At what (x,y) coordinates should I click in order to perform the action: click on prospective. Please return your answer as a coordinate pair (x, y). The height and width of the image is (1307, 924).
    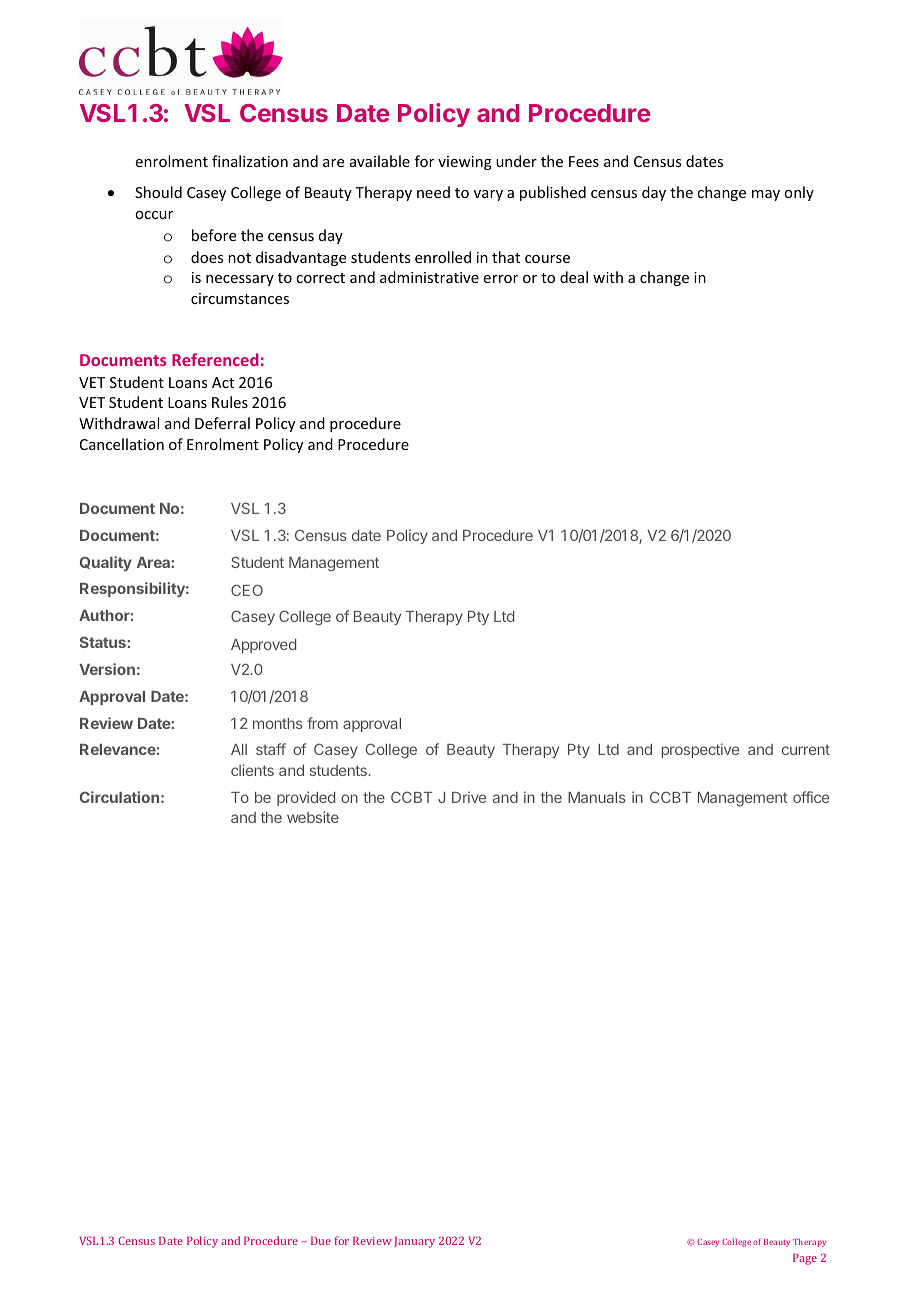
    Looking at the image, I should click on (700, 750).
